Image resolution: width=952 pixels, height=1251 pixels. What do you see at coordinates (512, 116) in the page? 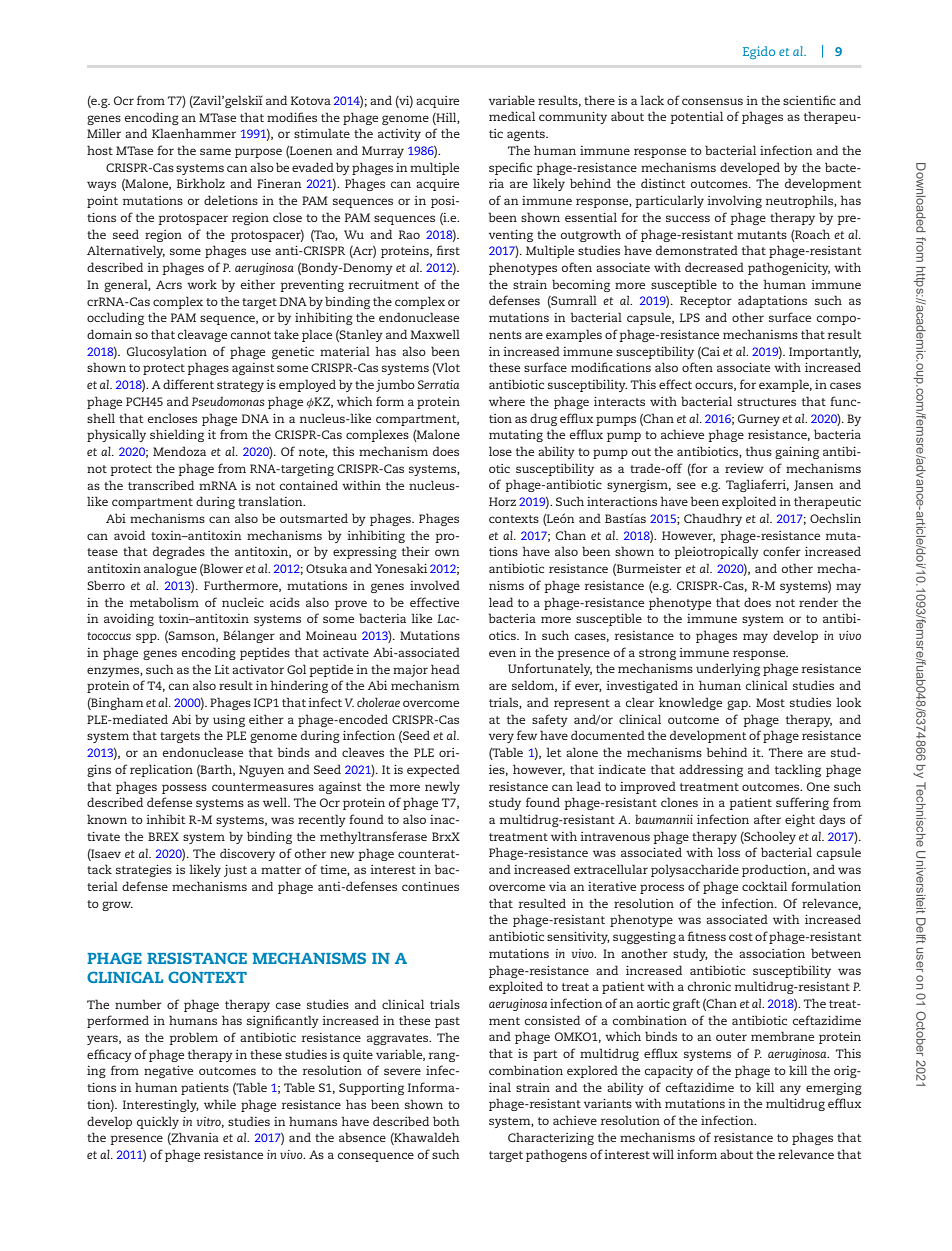
I see `medical` at bounding box center [512, 116].
